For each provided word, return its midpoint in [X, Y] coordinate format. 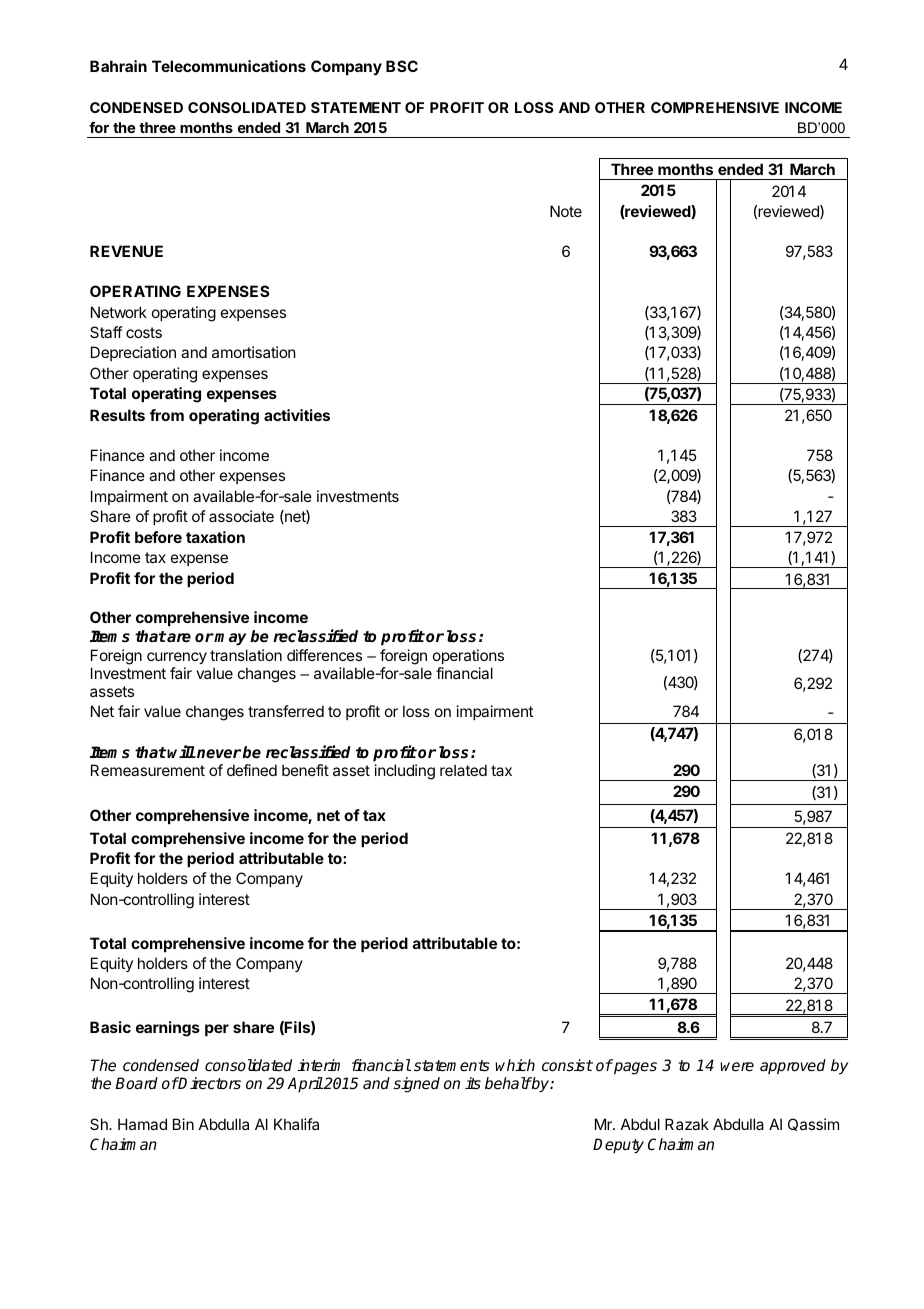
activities [297, 415]
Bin [183, 1124]
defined [252, 770]
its [473, 1083]
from [167, 415]
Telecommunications [229, 66]
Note [566, 211]
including [405, 772]
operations [468, 656]
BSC [402, 66]
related [463, 770]
